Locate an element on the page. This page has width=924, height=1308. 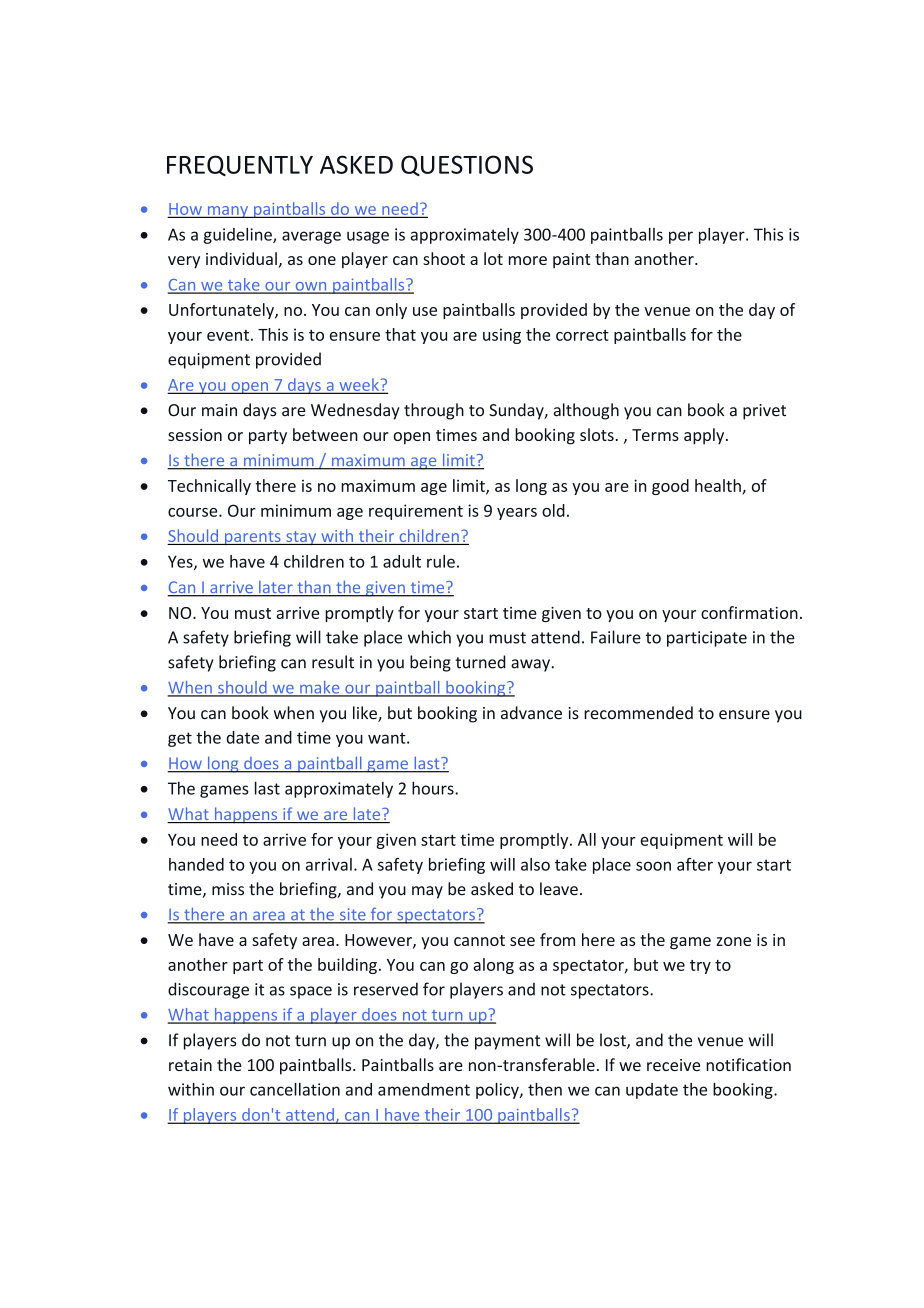
cancellation is located at coordinates (295, 1089).
